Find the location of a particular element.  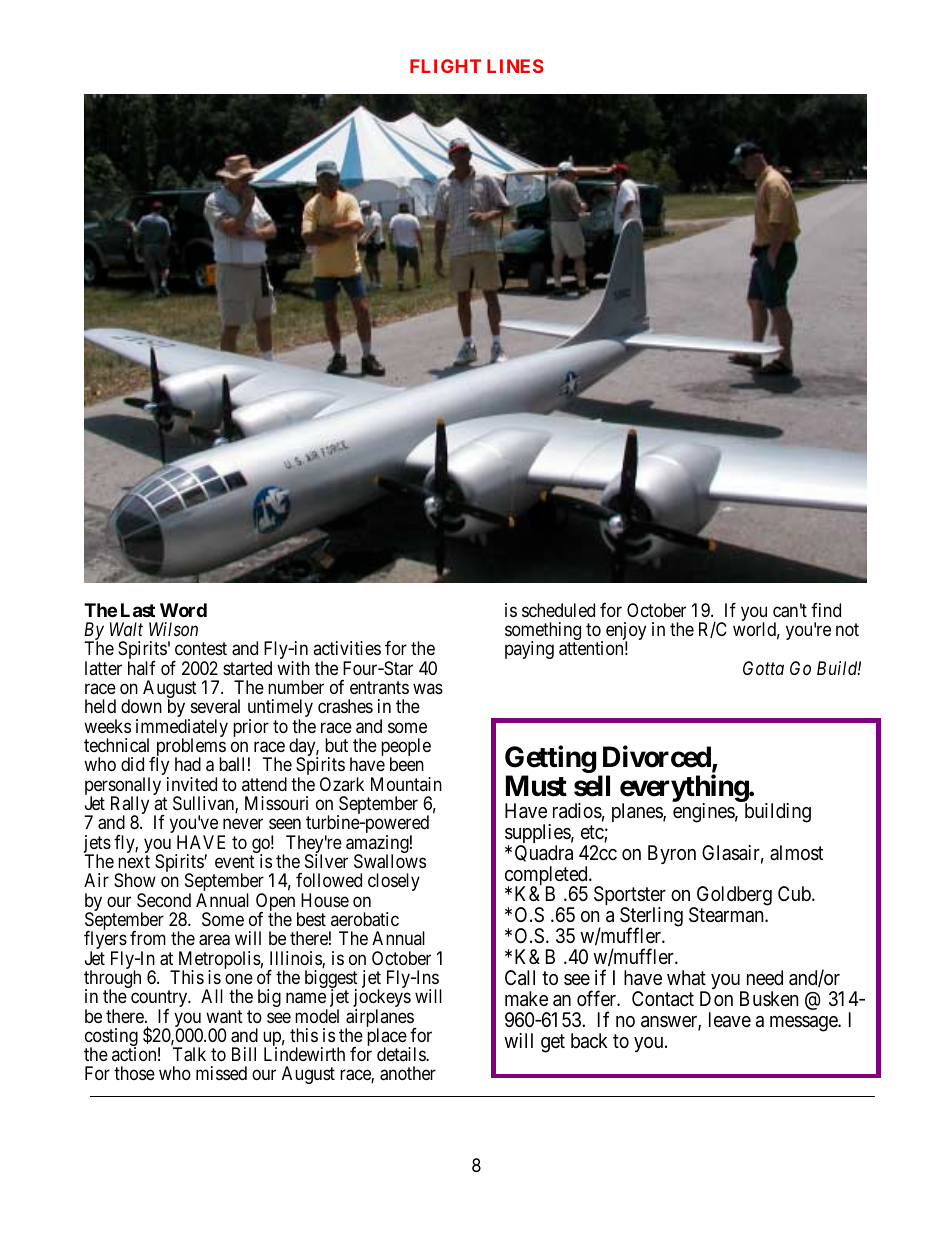

LINES is located at coordinates (515, 66).
